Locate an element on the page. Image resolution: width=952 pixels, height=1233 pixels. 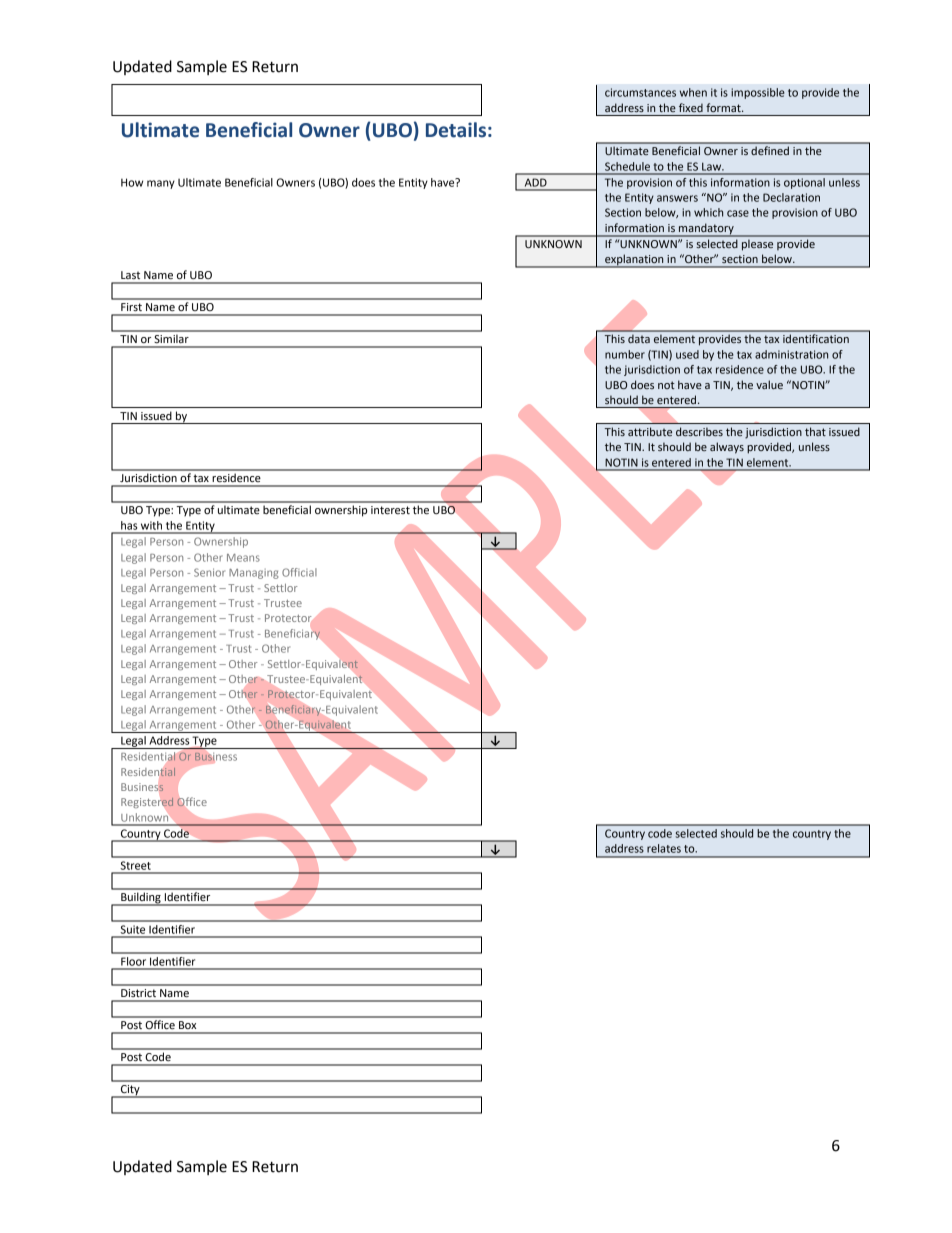
always is located at coordinates (727, 448).
